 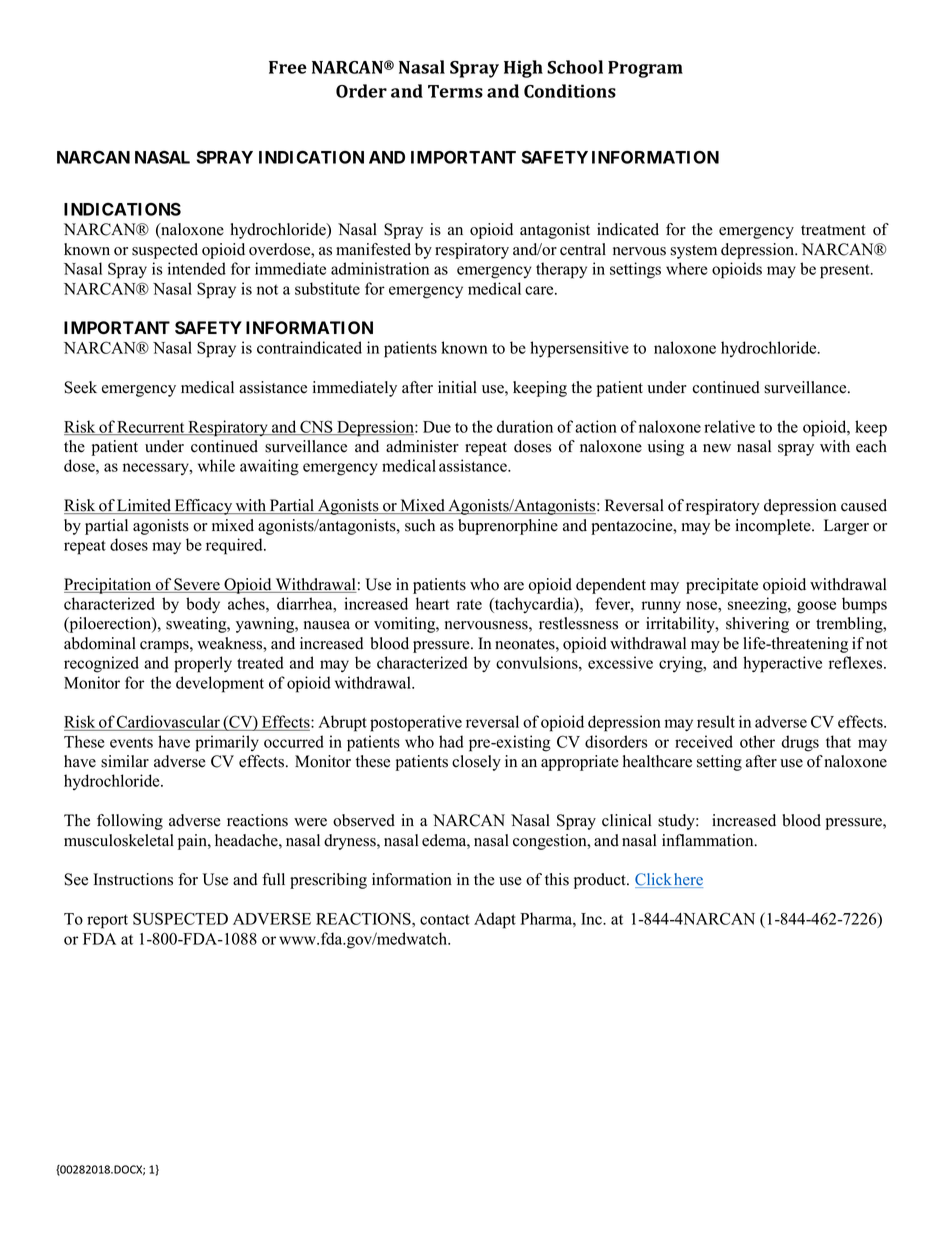 I want to click on Terms, so click(x=455, y=91).
